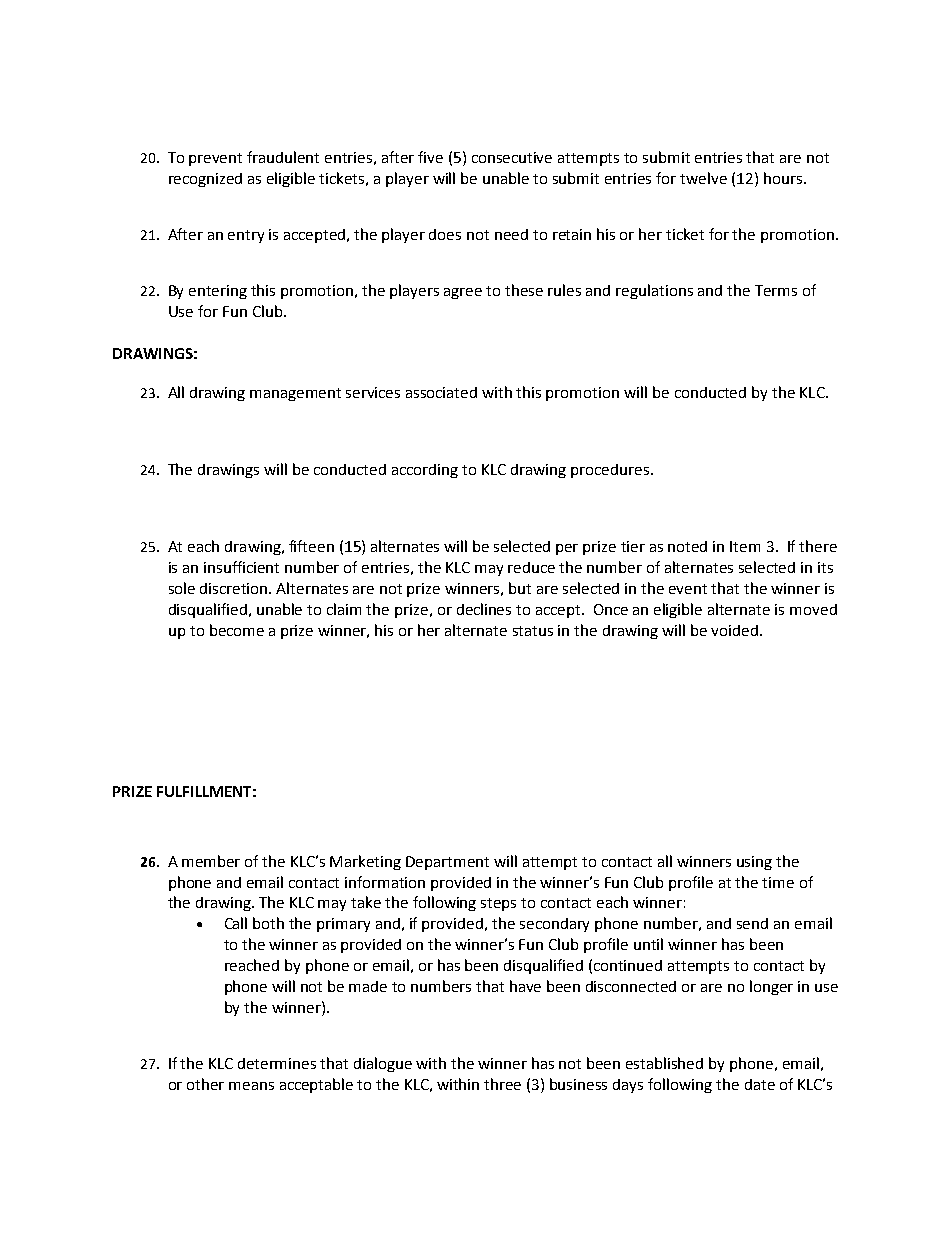  I want to click on fifteen, so click(311, 546).
